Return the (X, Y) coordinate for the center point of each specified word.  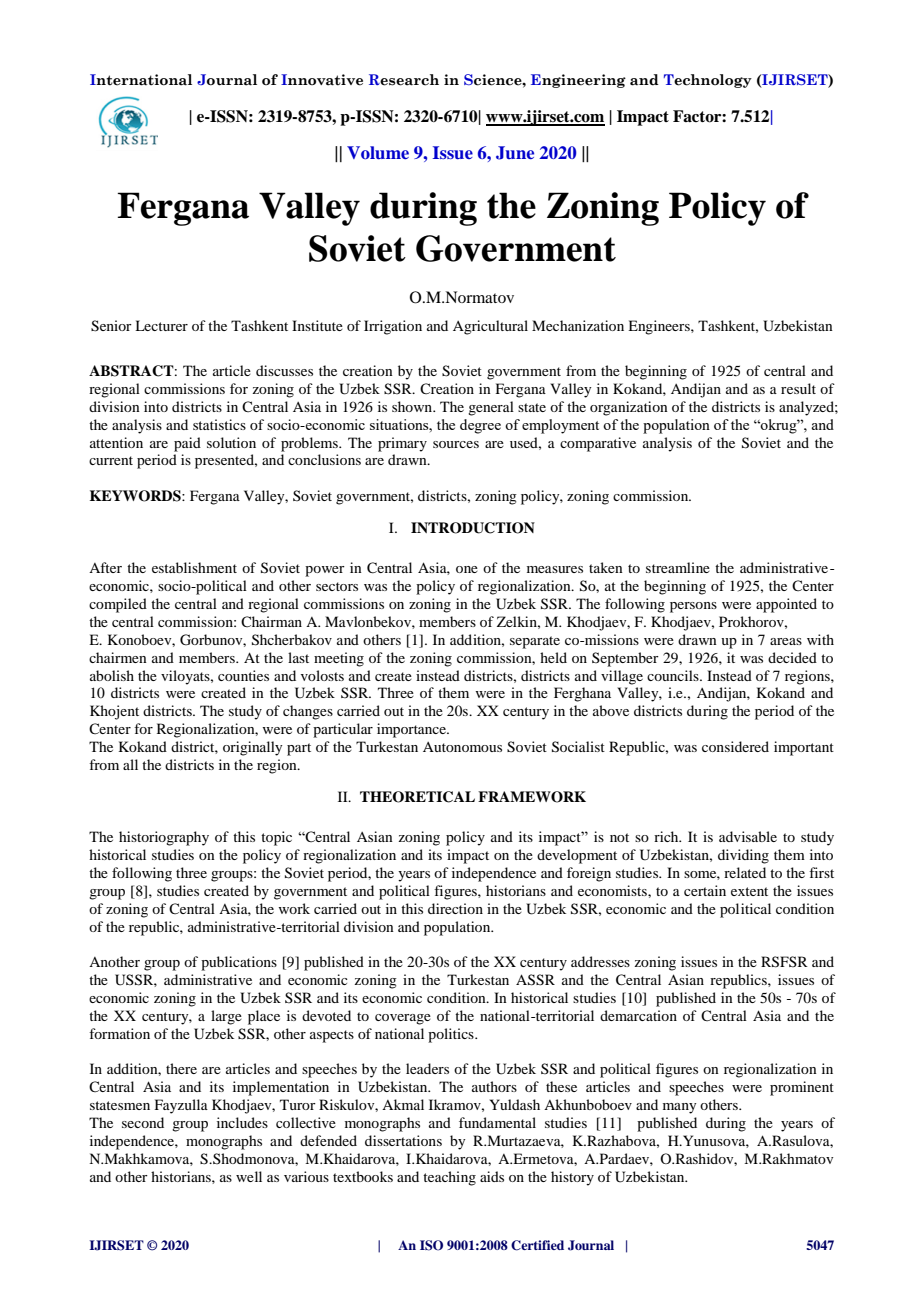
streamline (678, 567)
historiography (164, 838)
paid (187, 444)
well (249, 1176)
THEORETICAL (417, 797)
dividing (743, 856)
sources (456, 444)
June (515, 153)
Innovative (322, 80)
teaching (449, 1178)
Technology (708, 81)
